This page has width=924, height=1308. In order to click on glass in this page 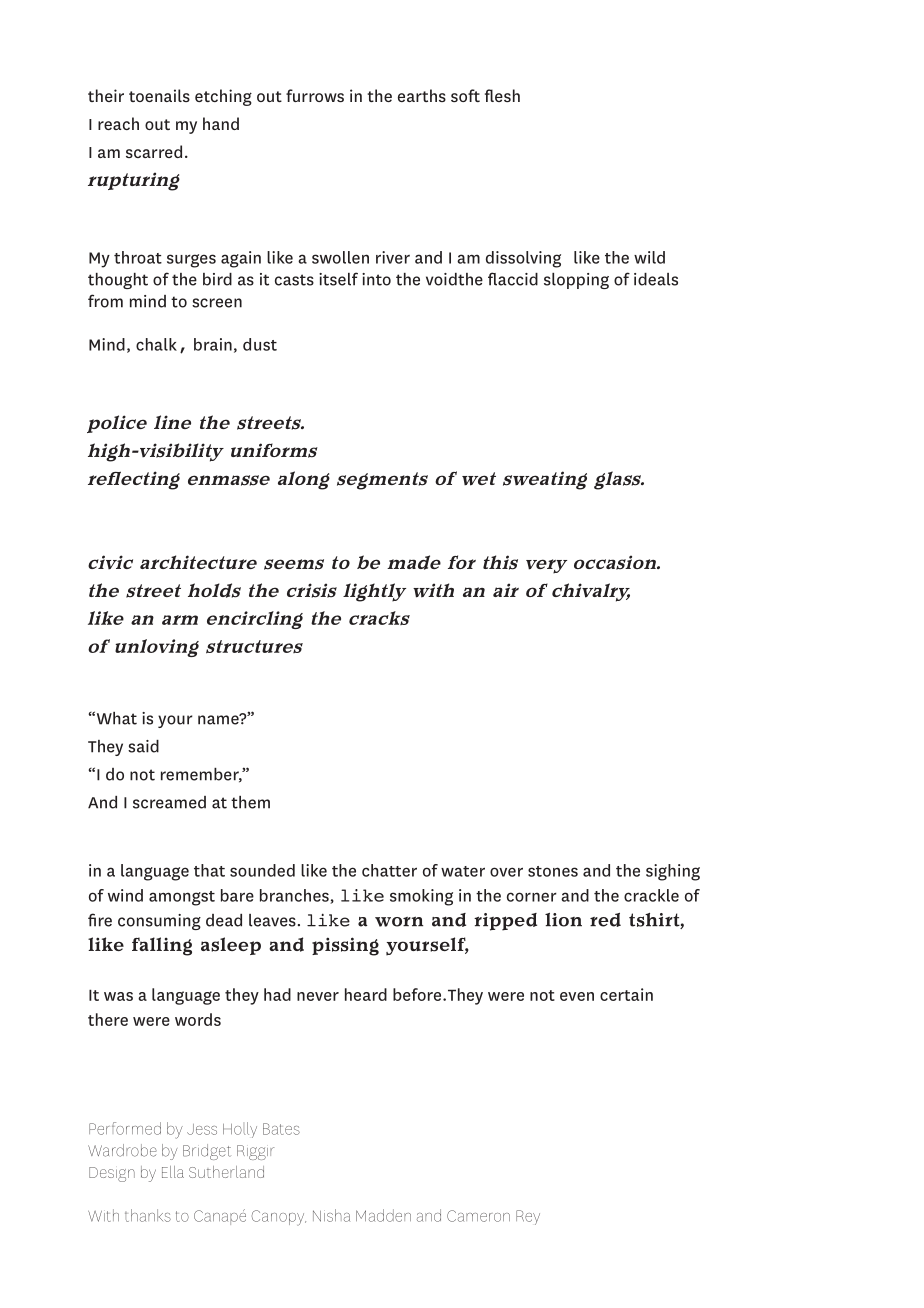, I will do `click(619, 480)`.
